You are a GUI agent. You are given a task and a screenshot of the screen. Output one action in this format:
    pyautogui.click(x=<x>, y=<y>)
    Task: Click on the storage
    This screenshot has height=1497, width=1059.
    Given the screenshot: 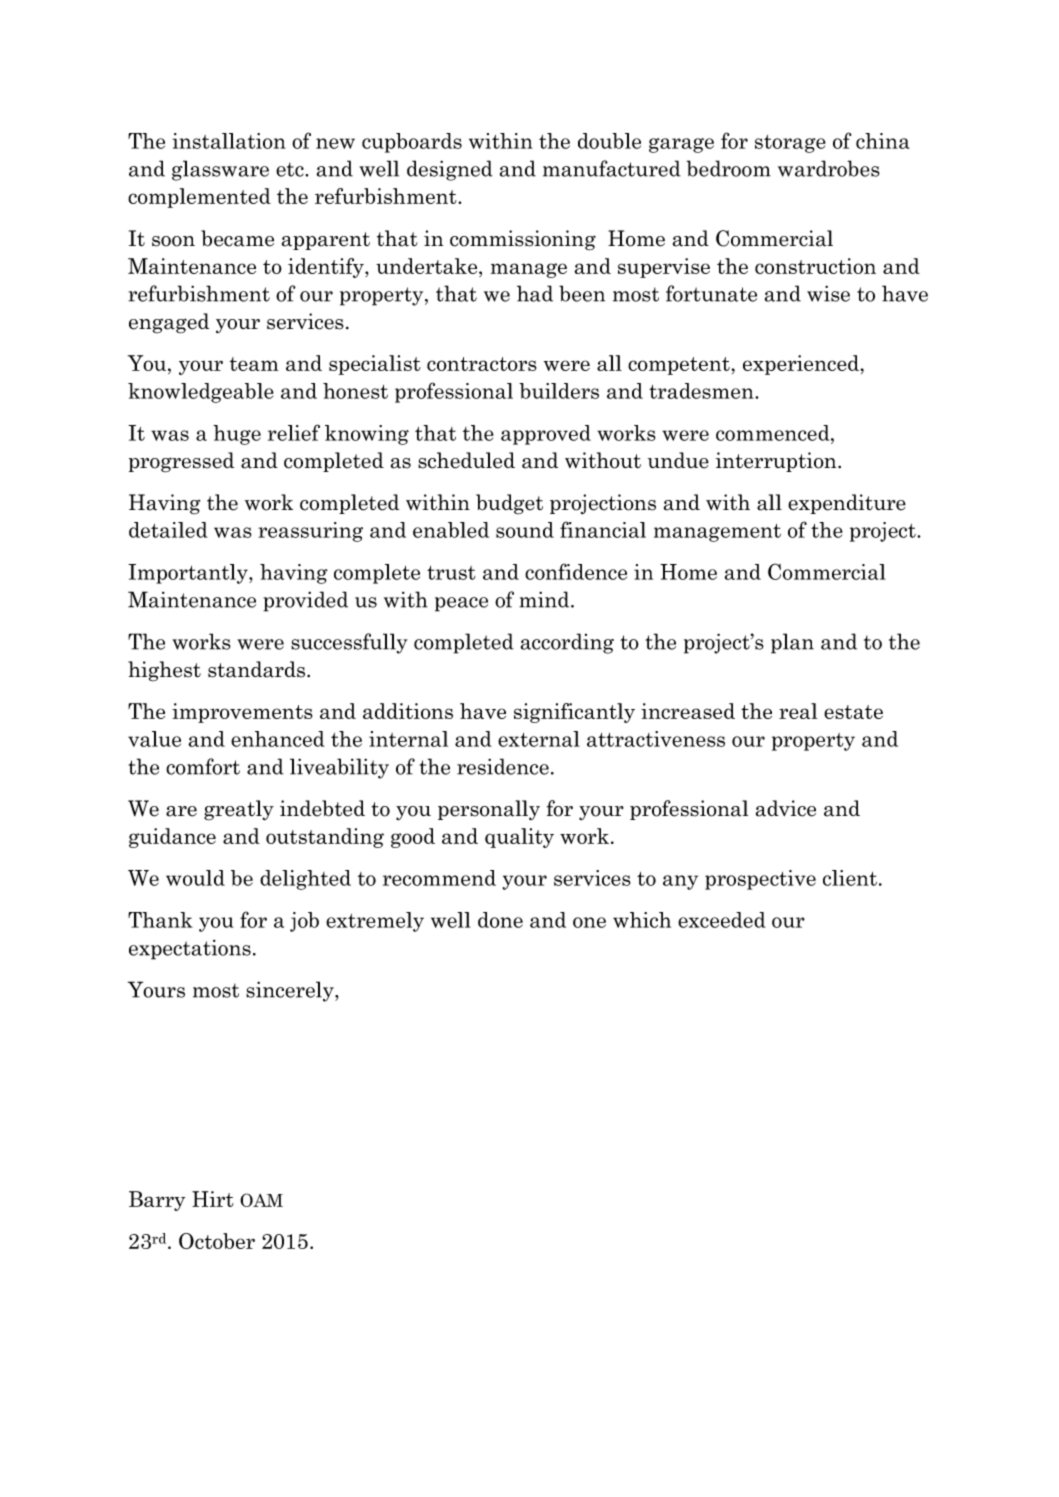 What is the action you would take?
    pyautogui.click(x=790, y=144)
